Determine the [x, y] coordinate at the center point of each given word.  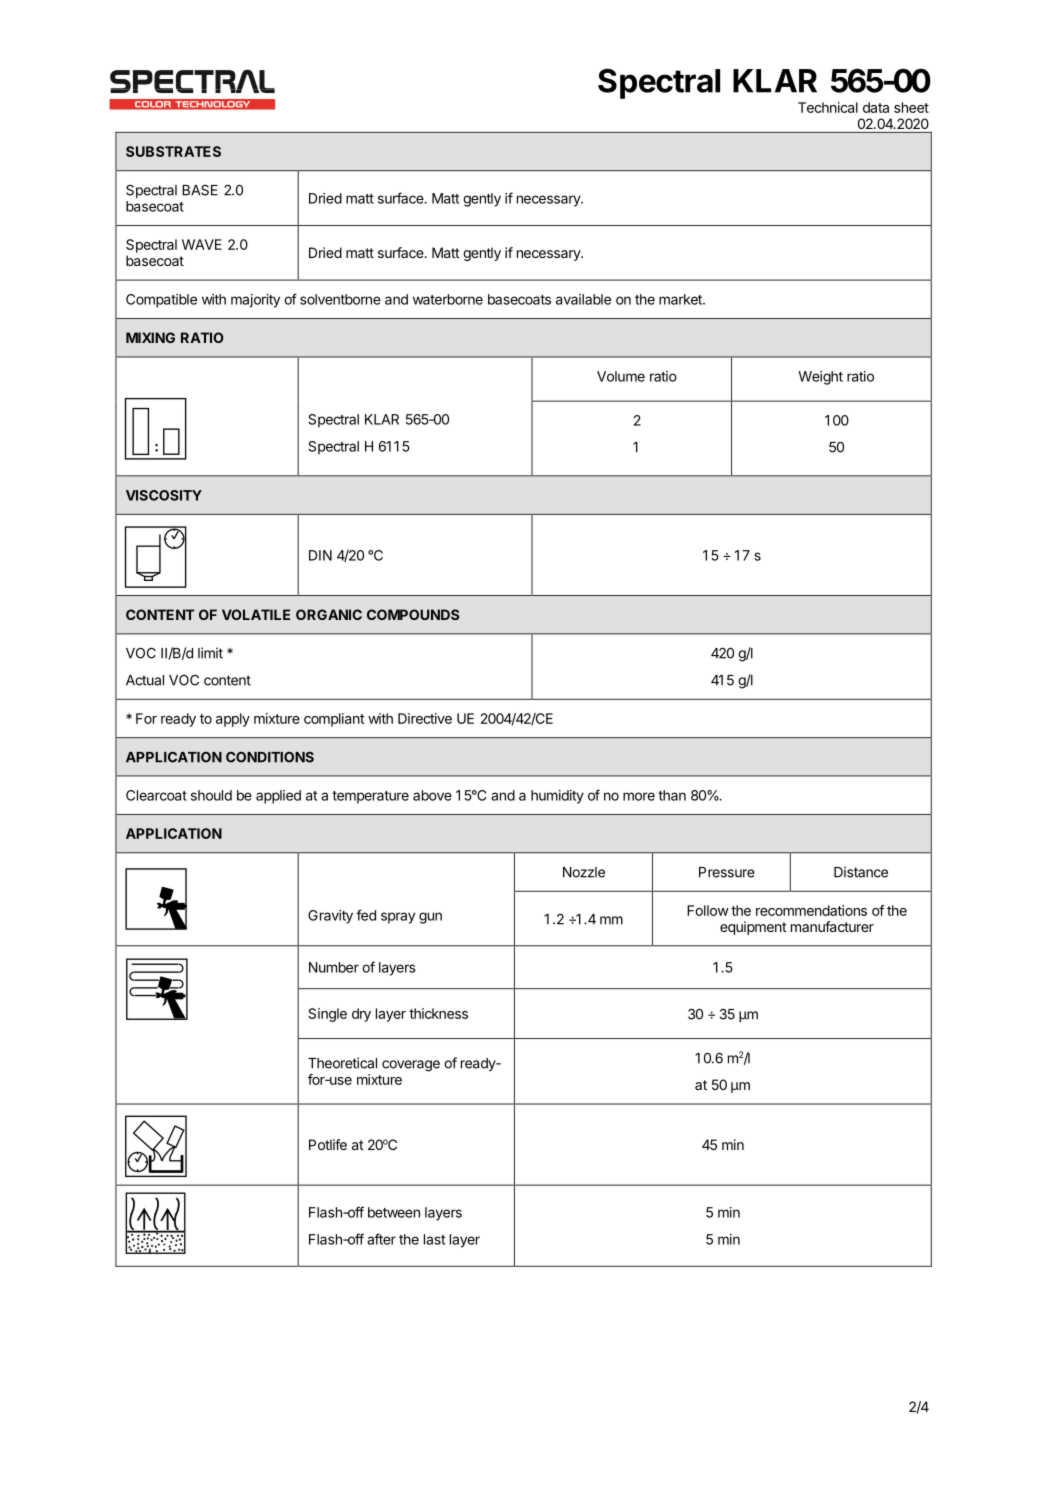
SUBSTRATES [173, 151]
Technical [828, 107]
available [583, 299]
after [381, 1239]
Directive [425, 718]
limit [210, 653]
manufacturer [832, 926]
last [434, 1239]
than [672, 795]
